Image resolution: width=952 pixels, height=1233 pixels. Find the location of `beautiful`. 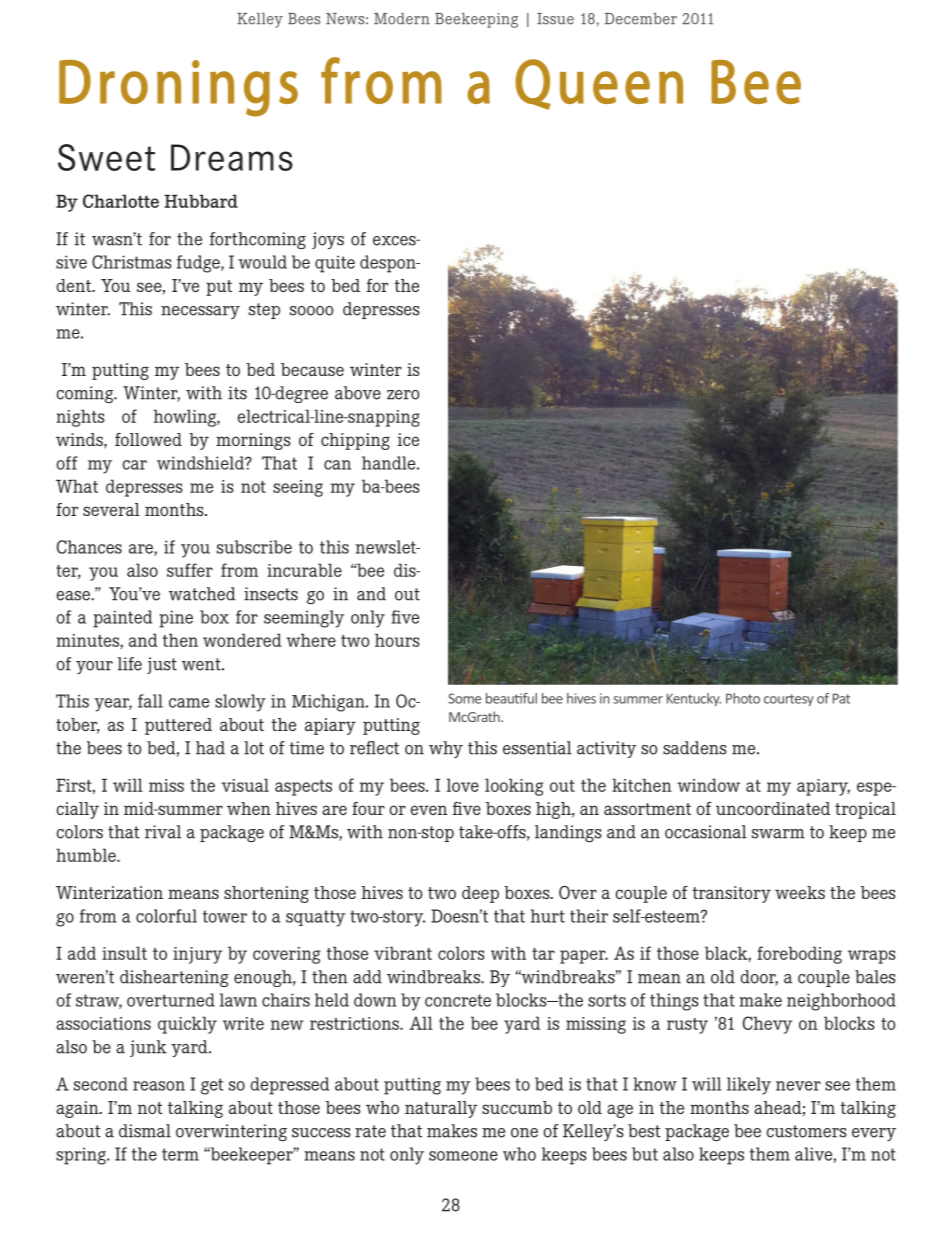

beautiful is located at coordinates (511, 698).
